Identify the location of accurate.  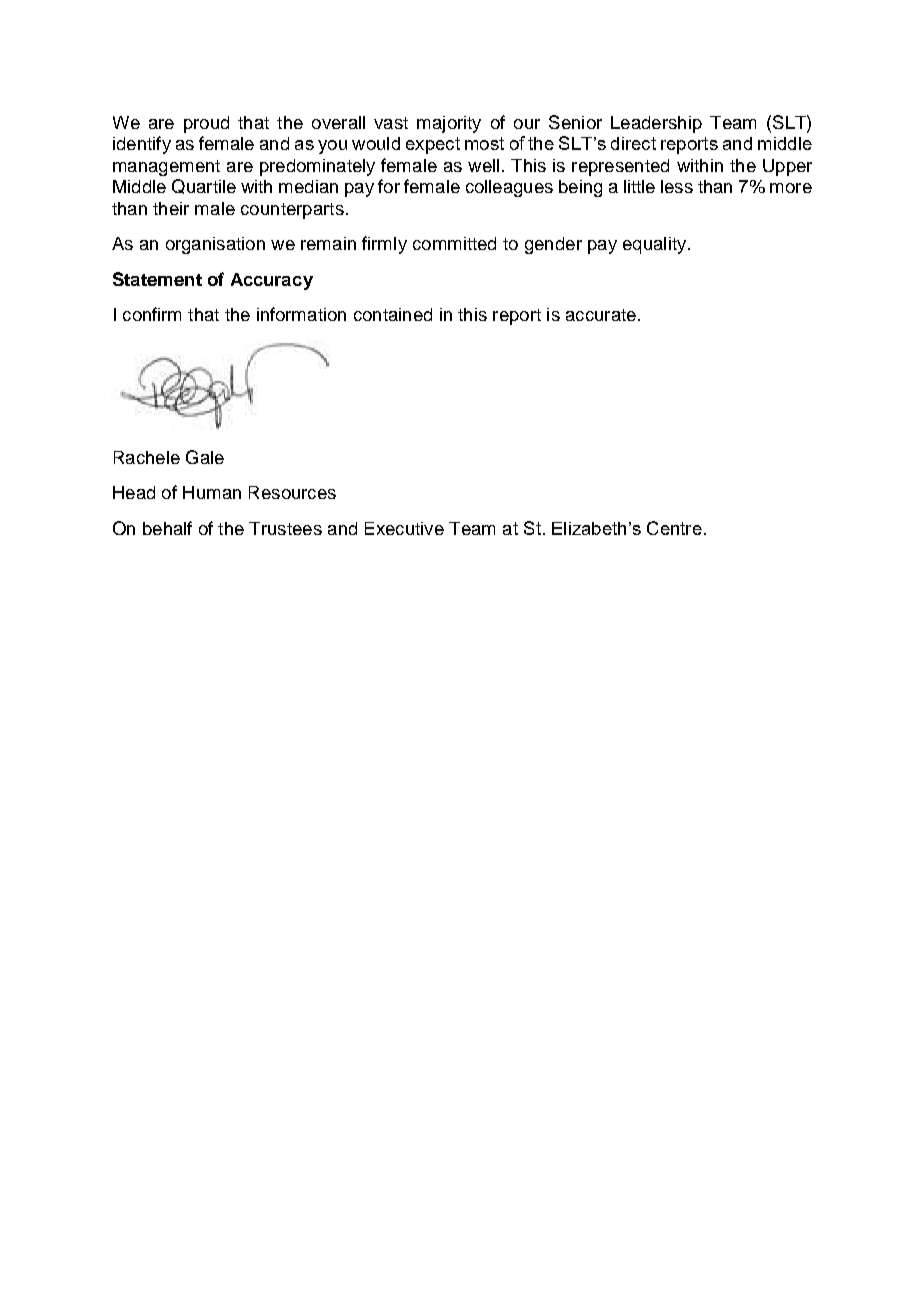
(601, 315).
